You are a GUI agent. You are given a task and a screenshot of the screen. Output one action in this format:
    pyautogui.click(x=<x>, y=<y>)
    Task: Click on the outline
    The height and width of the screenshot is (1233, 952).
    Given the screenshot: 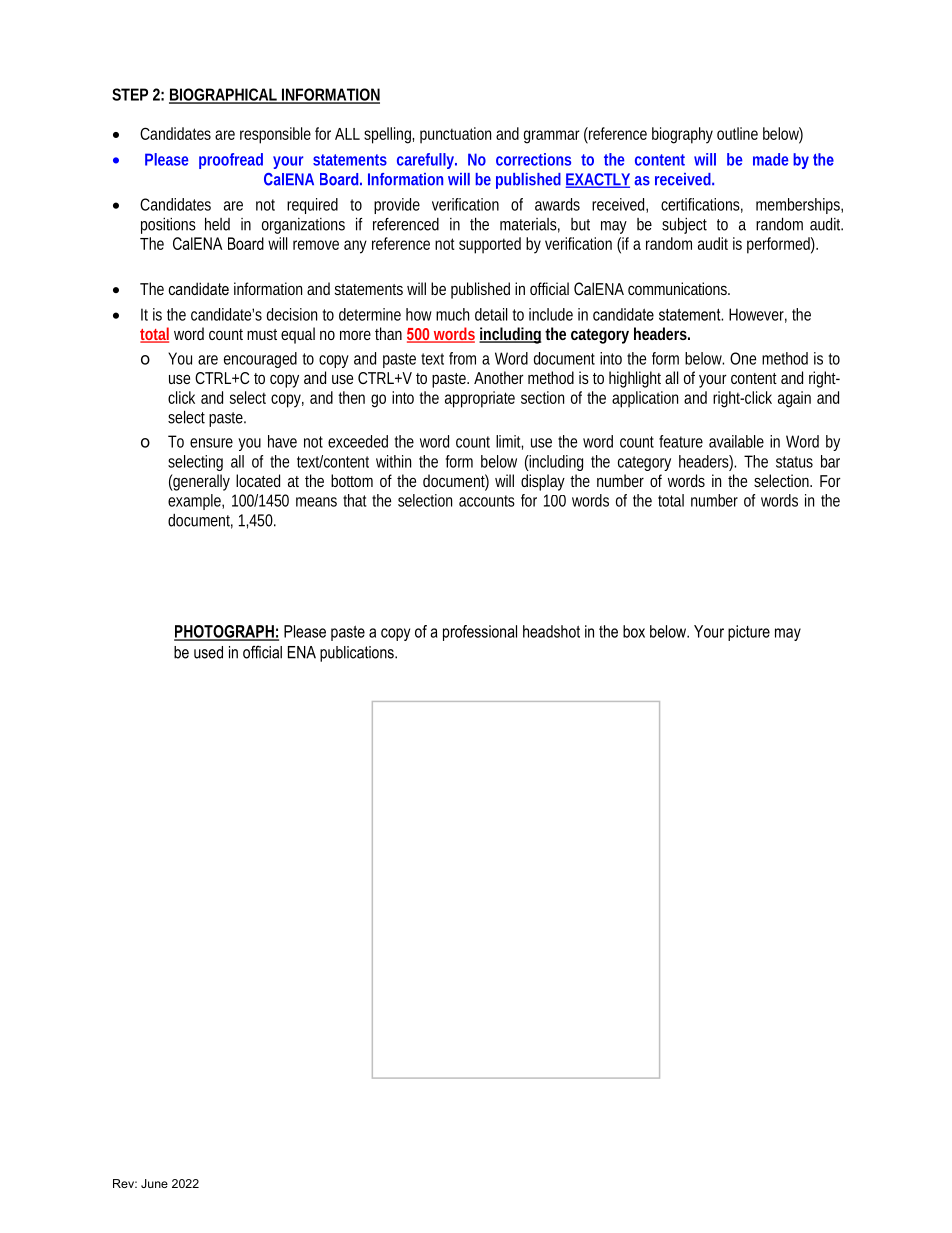 What is the action you would take?
    pyautogui.click(x=737, y=133)
